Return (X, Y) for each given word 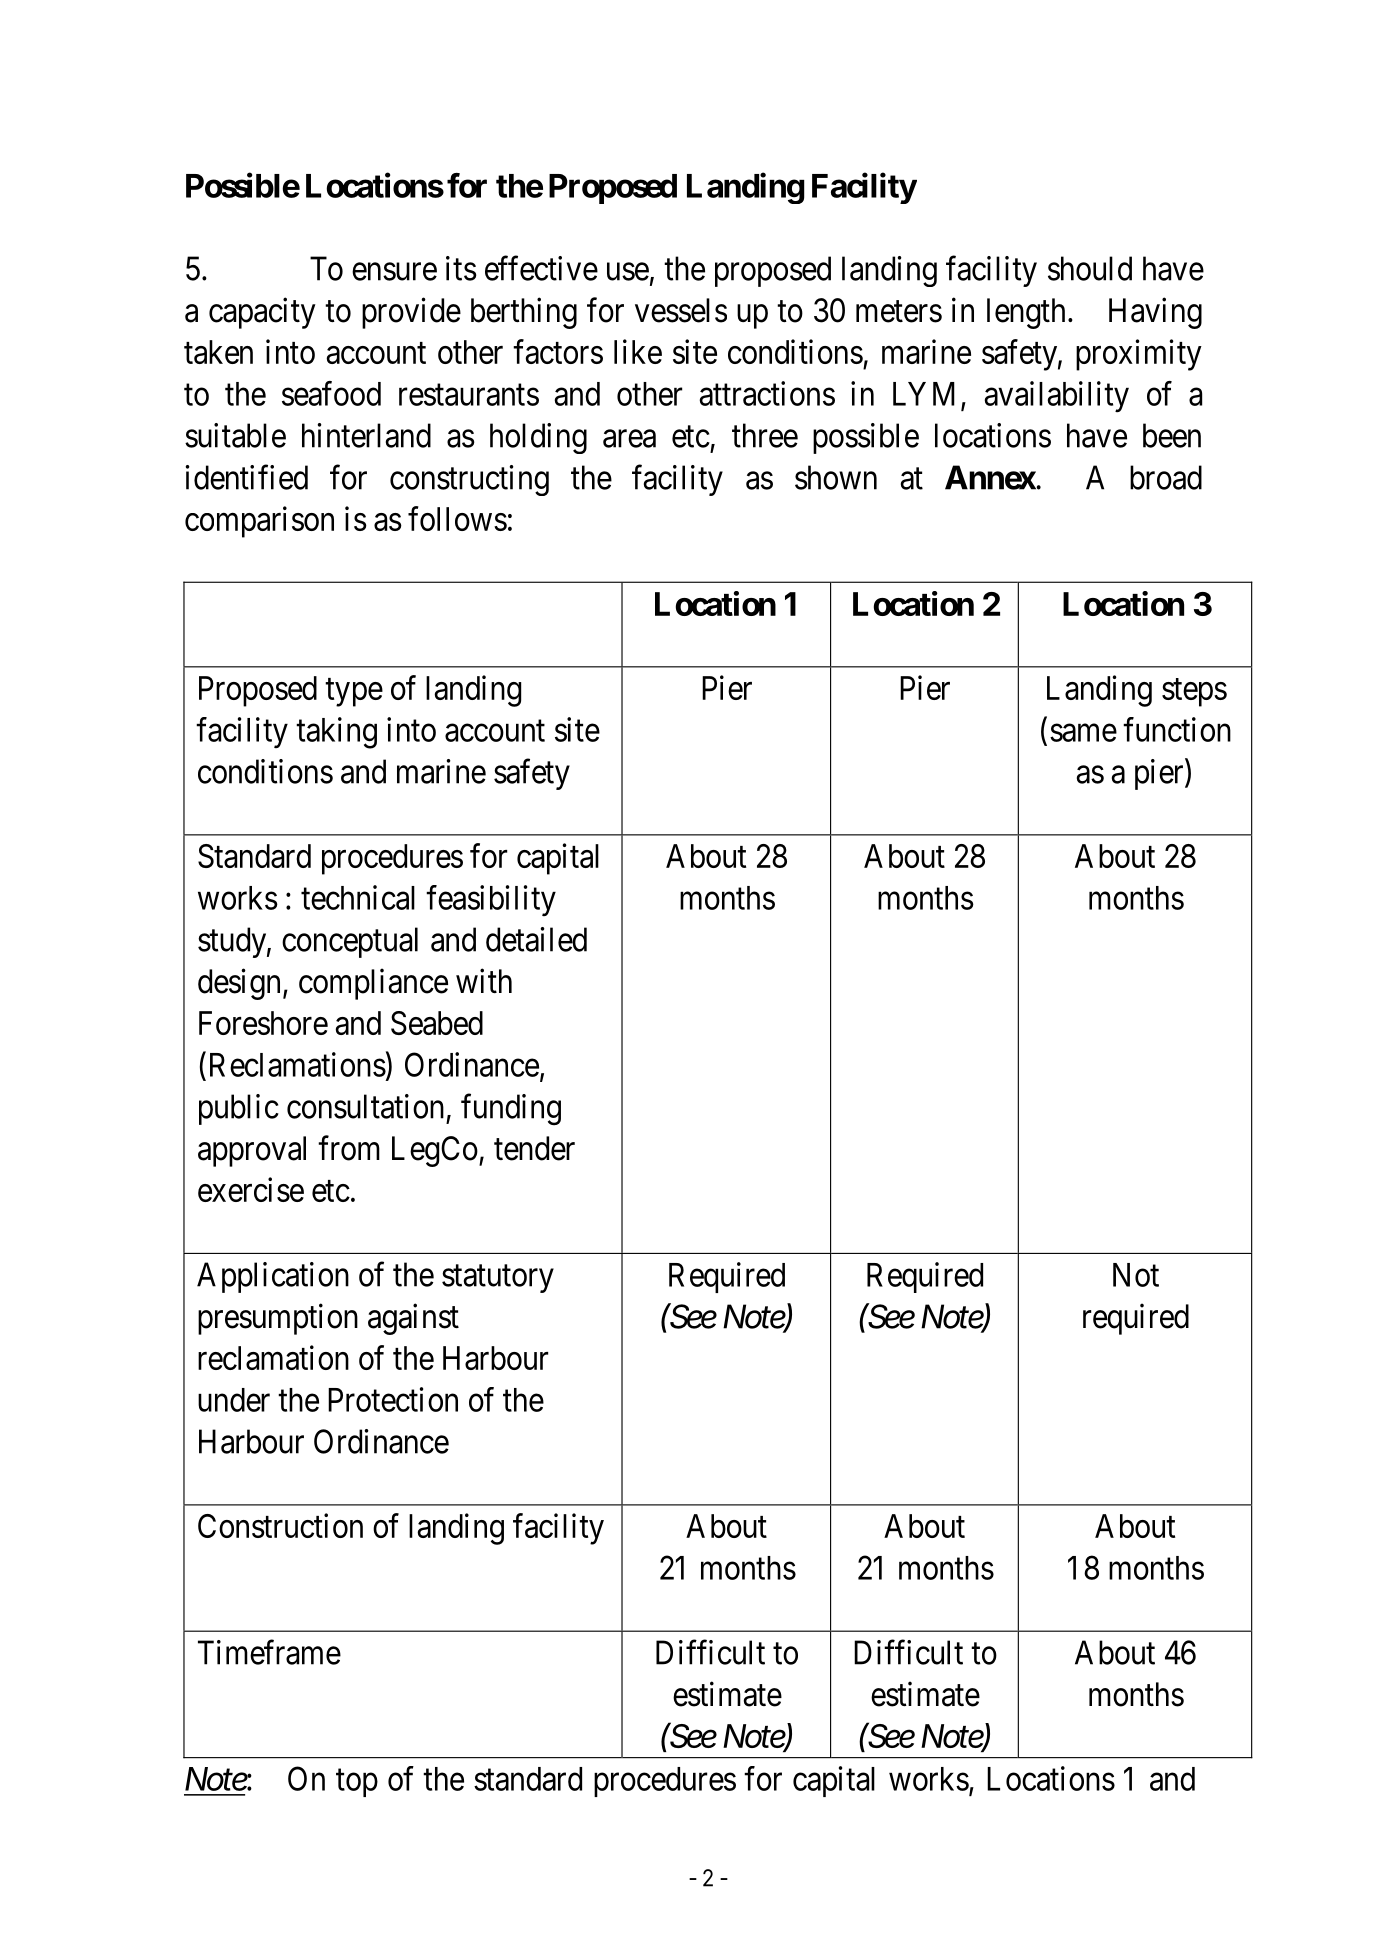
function (1177, 729)
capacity (262, 313)
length (1026, 313)
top (357, 1783)
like (638, 351)
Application (273, 1277)
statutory (498, 1279)
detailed (536, 939)
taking (336, 733)
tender (534, 1148)
